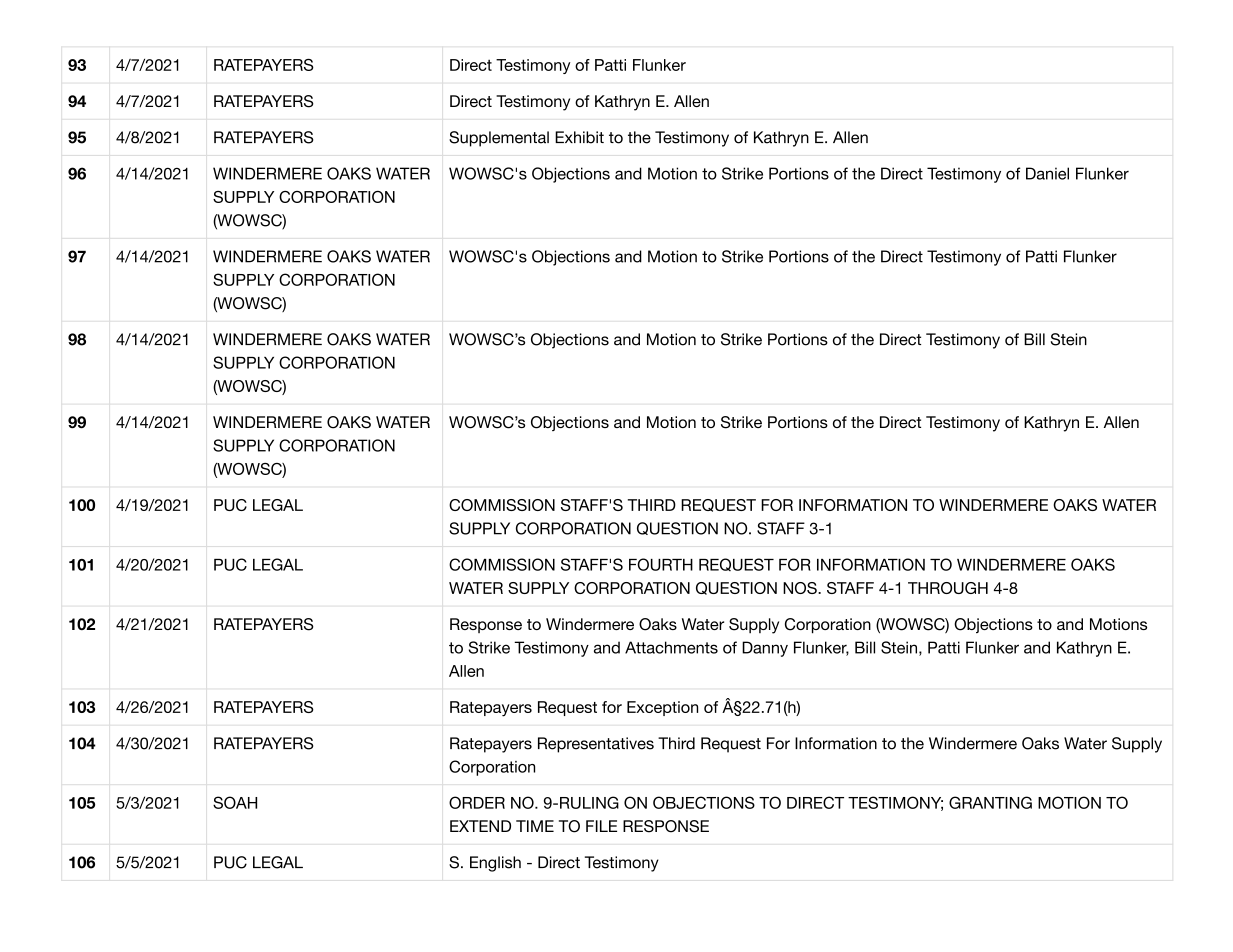 The width and height of the screenshot is (1233, 952). Describe the element at coordinates (601, 826) in the screenshot. I see `FILE` at that location.
